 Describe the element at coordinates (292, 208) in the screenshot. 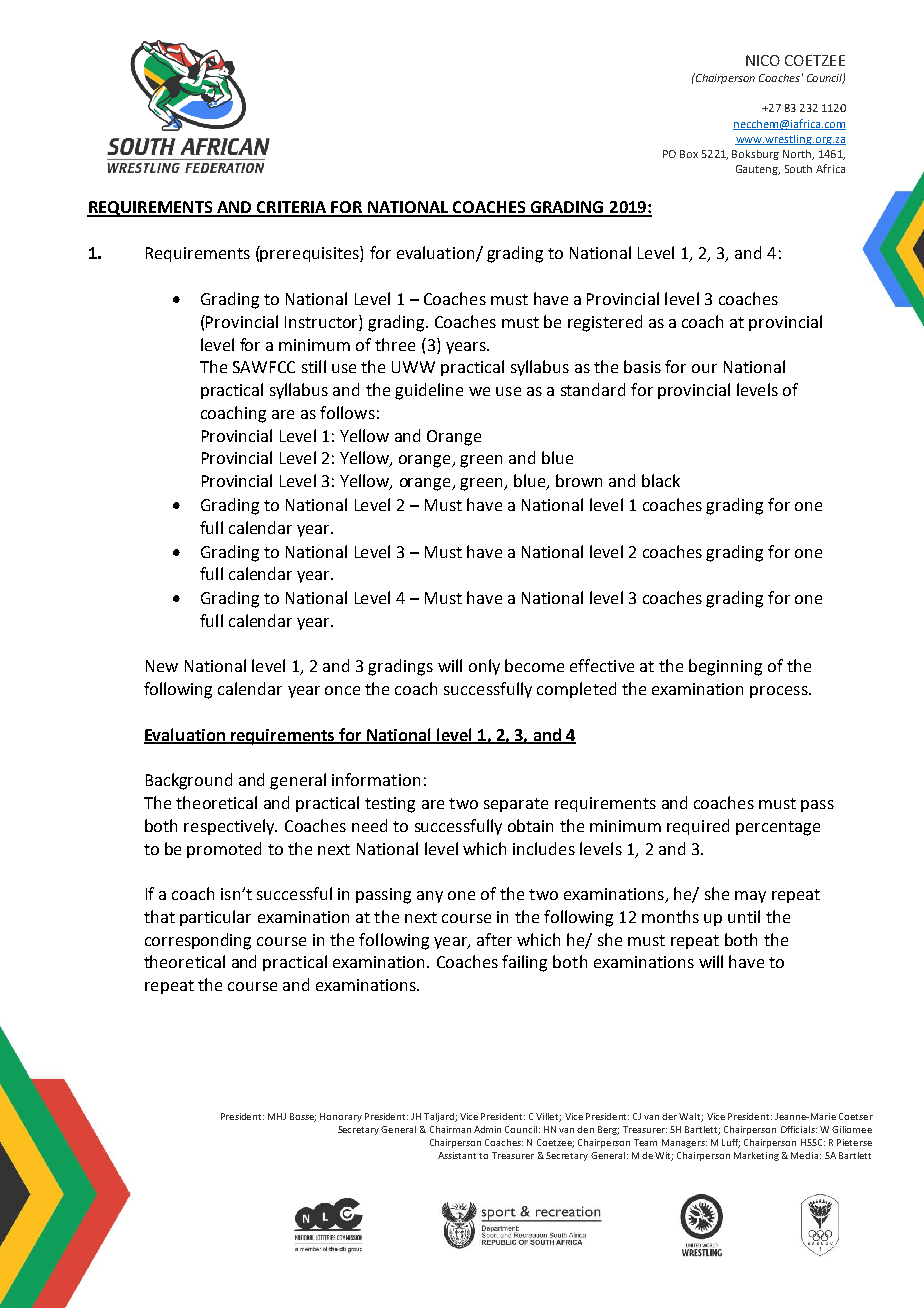

I see `CRITERIA` at that location.
